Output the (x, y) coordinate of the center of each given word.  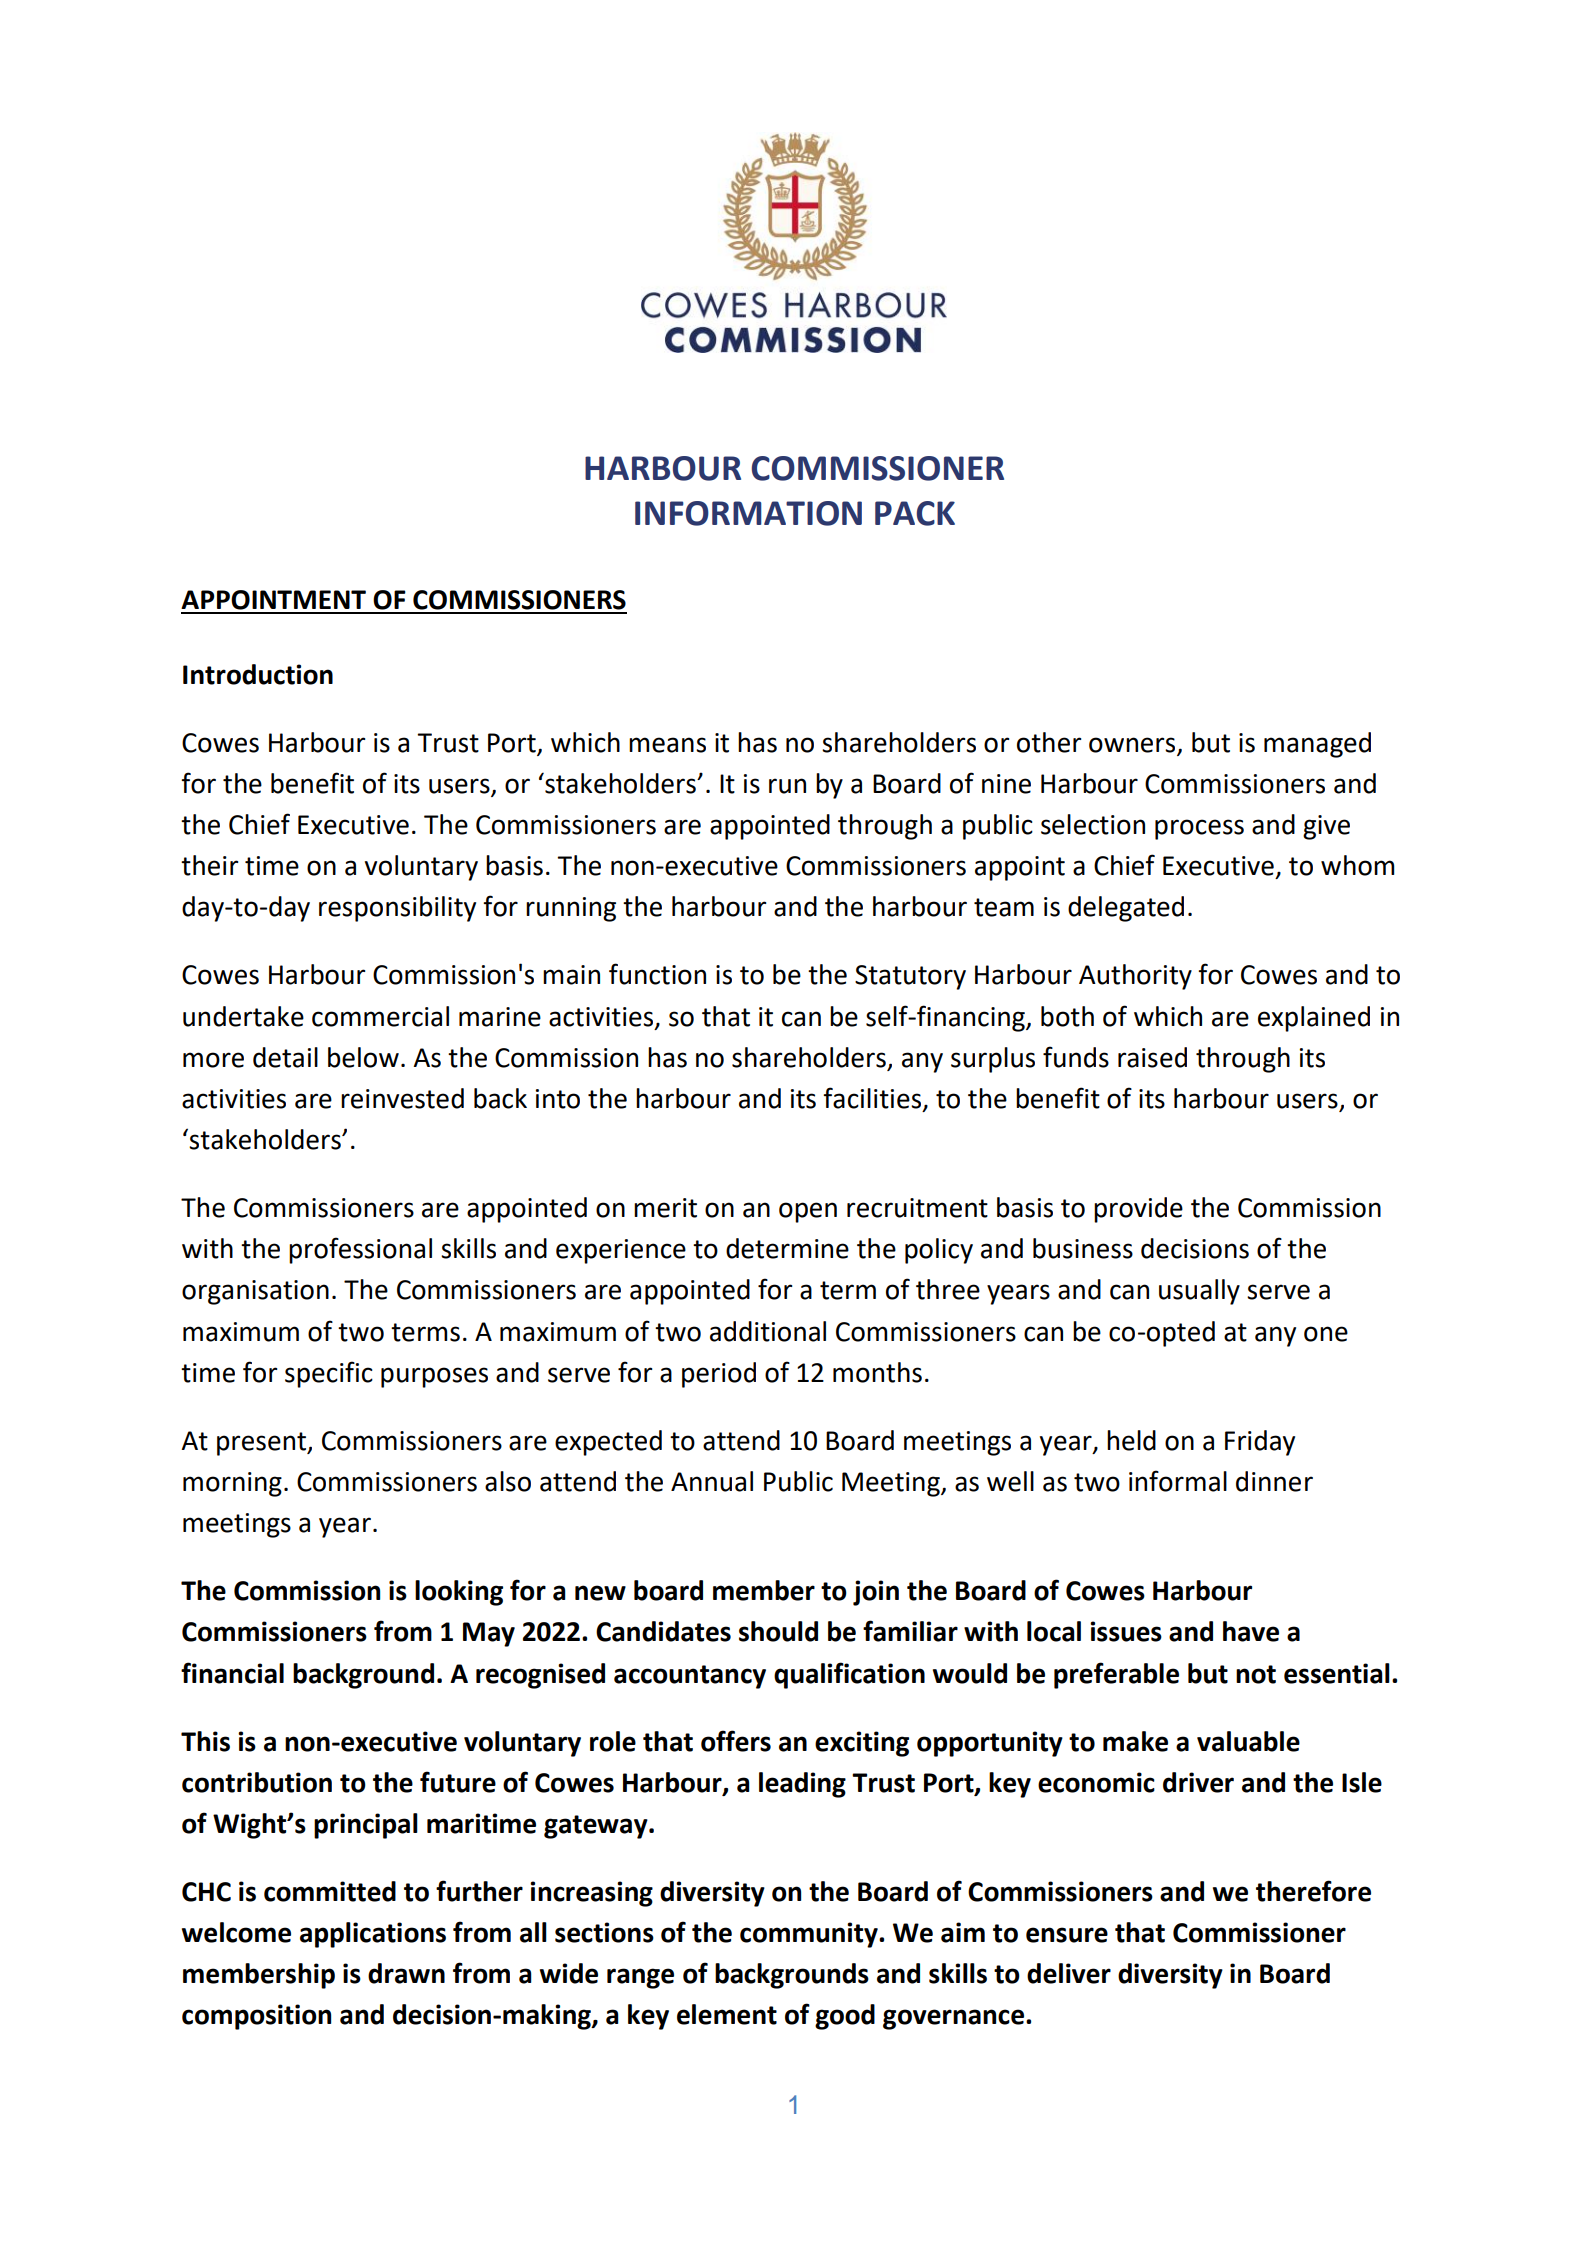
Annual (712, 1481)
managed (1317, 745)
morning (232, 1484)
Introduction (258, 674)
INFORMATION (748, 513)
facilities (873, 1099)
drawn (406, 1973)
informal (1178, 1481)
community (810, 1935)
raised (1152, 1057)
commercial (380, 1016)
